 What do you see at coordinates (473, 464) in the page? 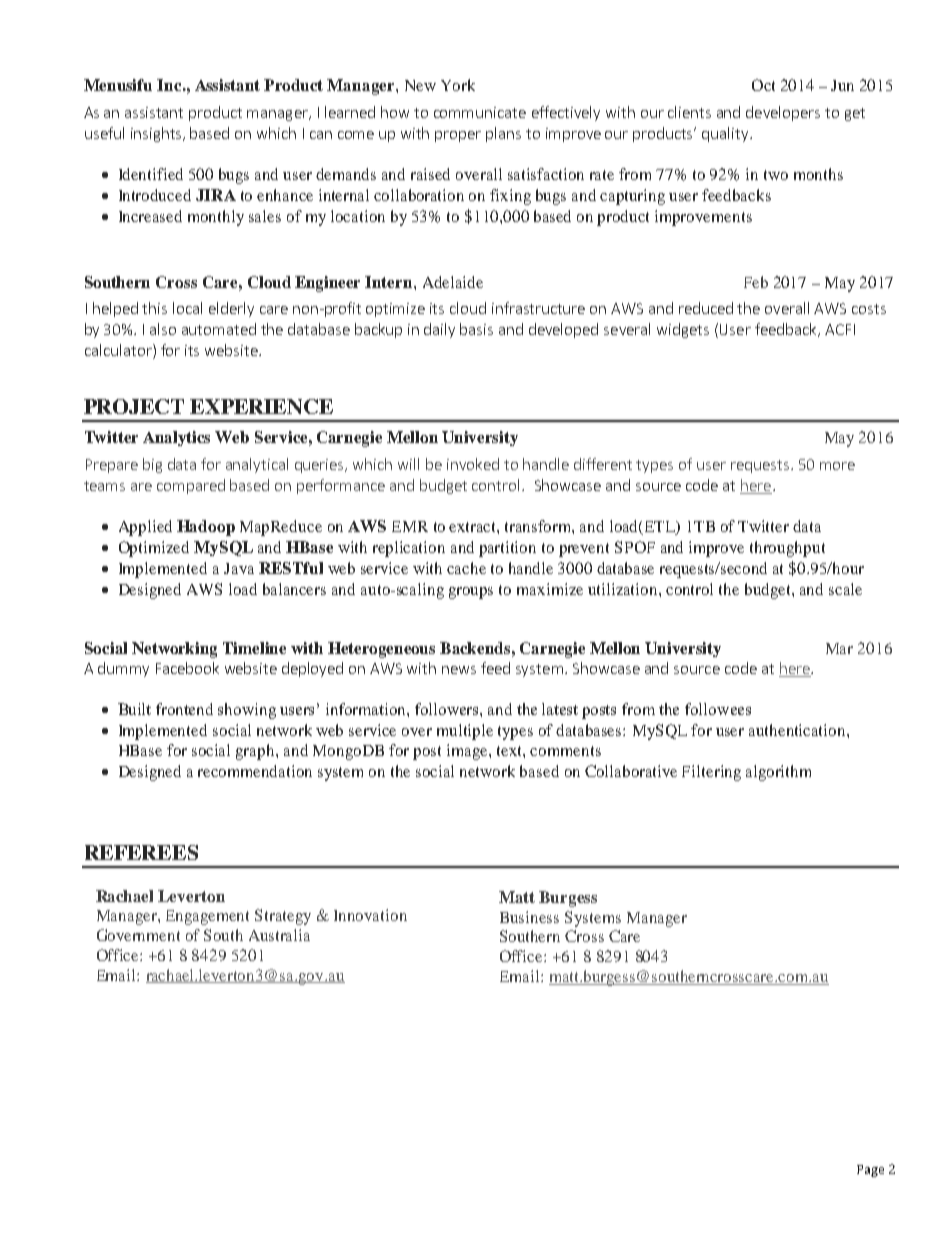
I see `invoked` at bounding box center [473, 464].
